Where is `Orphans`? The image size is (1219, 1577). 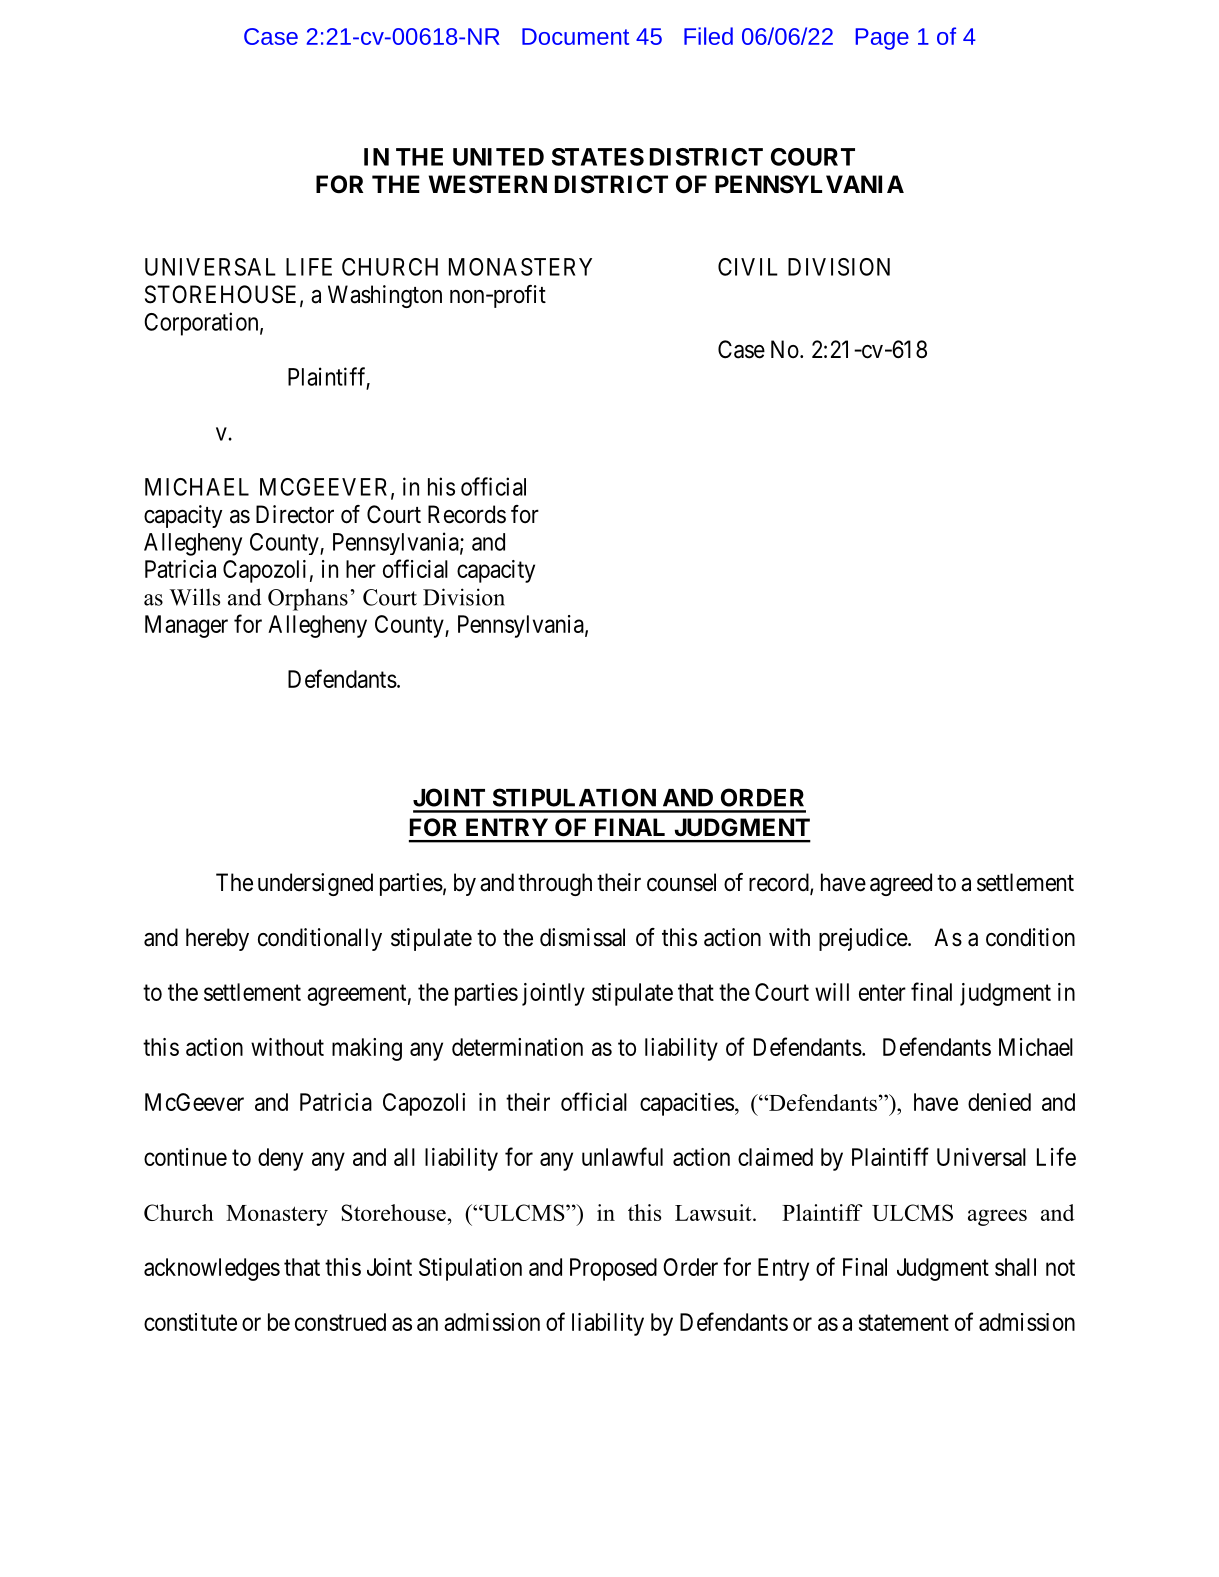 Orphans is located at coordinates (308, 599).
